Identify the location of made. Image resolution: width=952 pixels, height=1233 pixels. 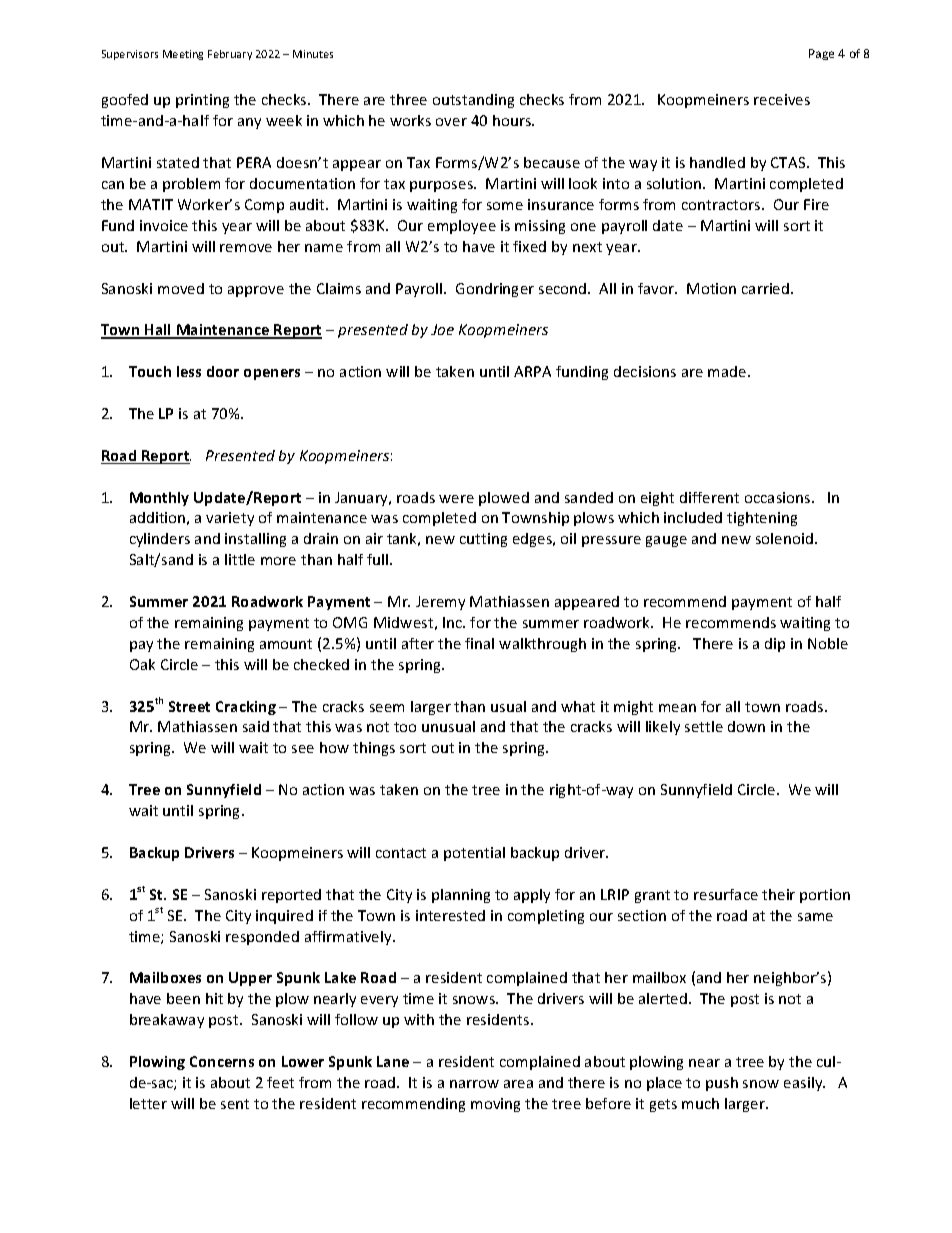
(728, 371).
